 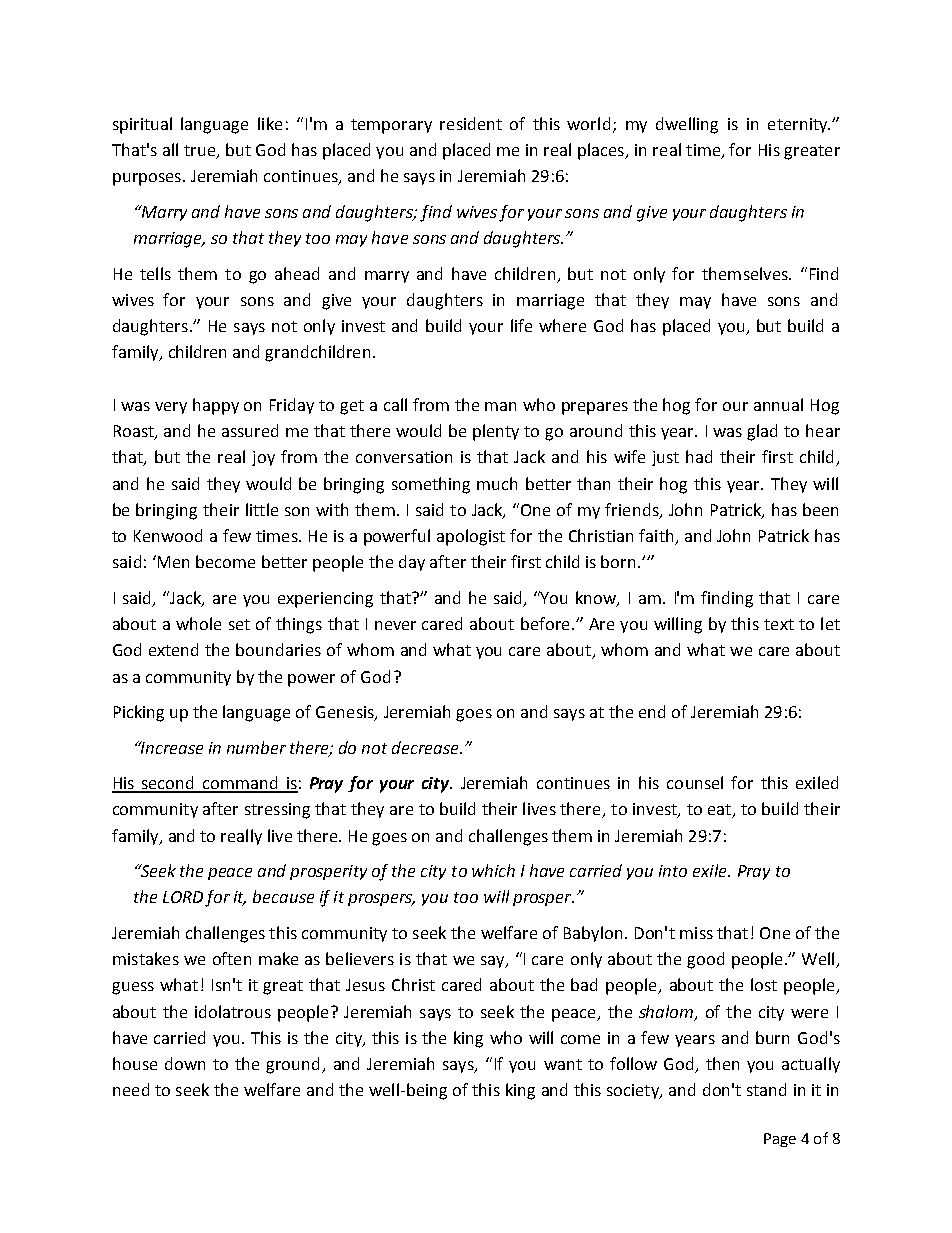 What do you see at coordinates (563, 1064) in the screenshot?
I see `want` at bounding box center [563, 1064].
